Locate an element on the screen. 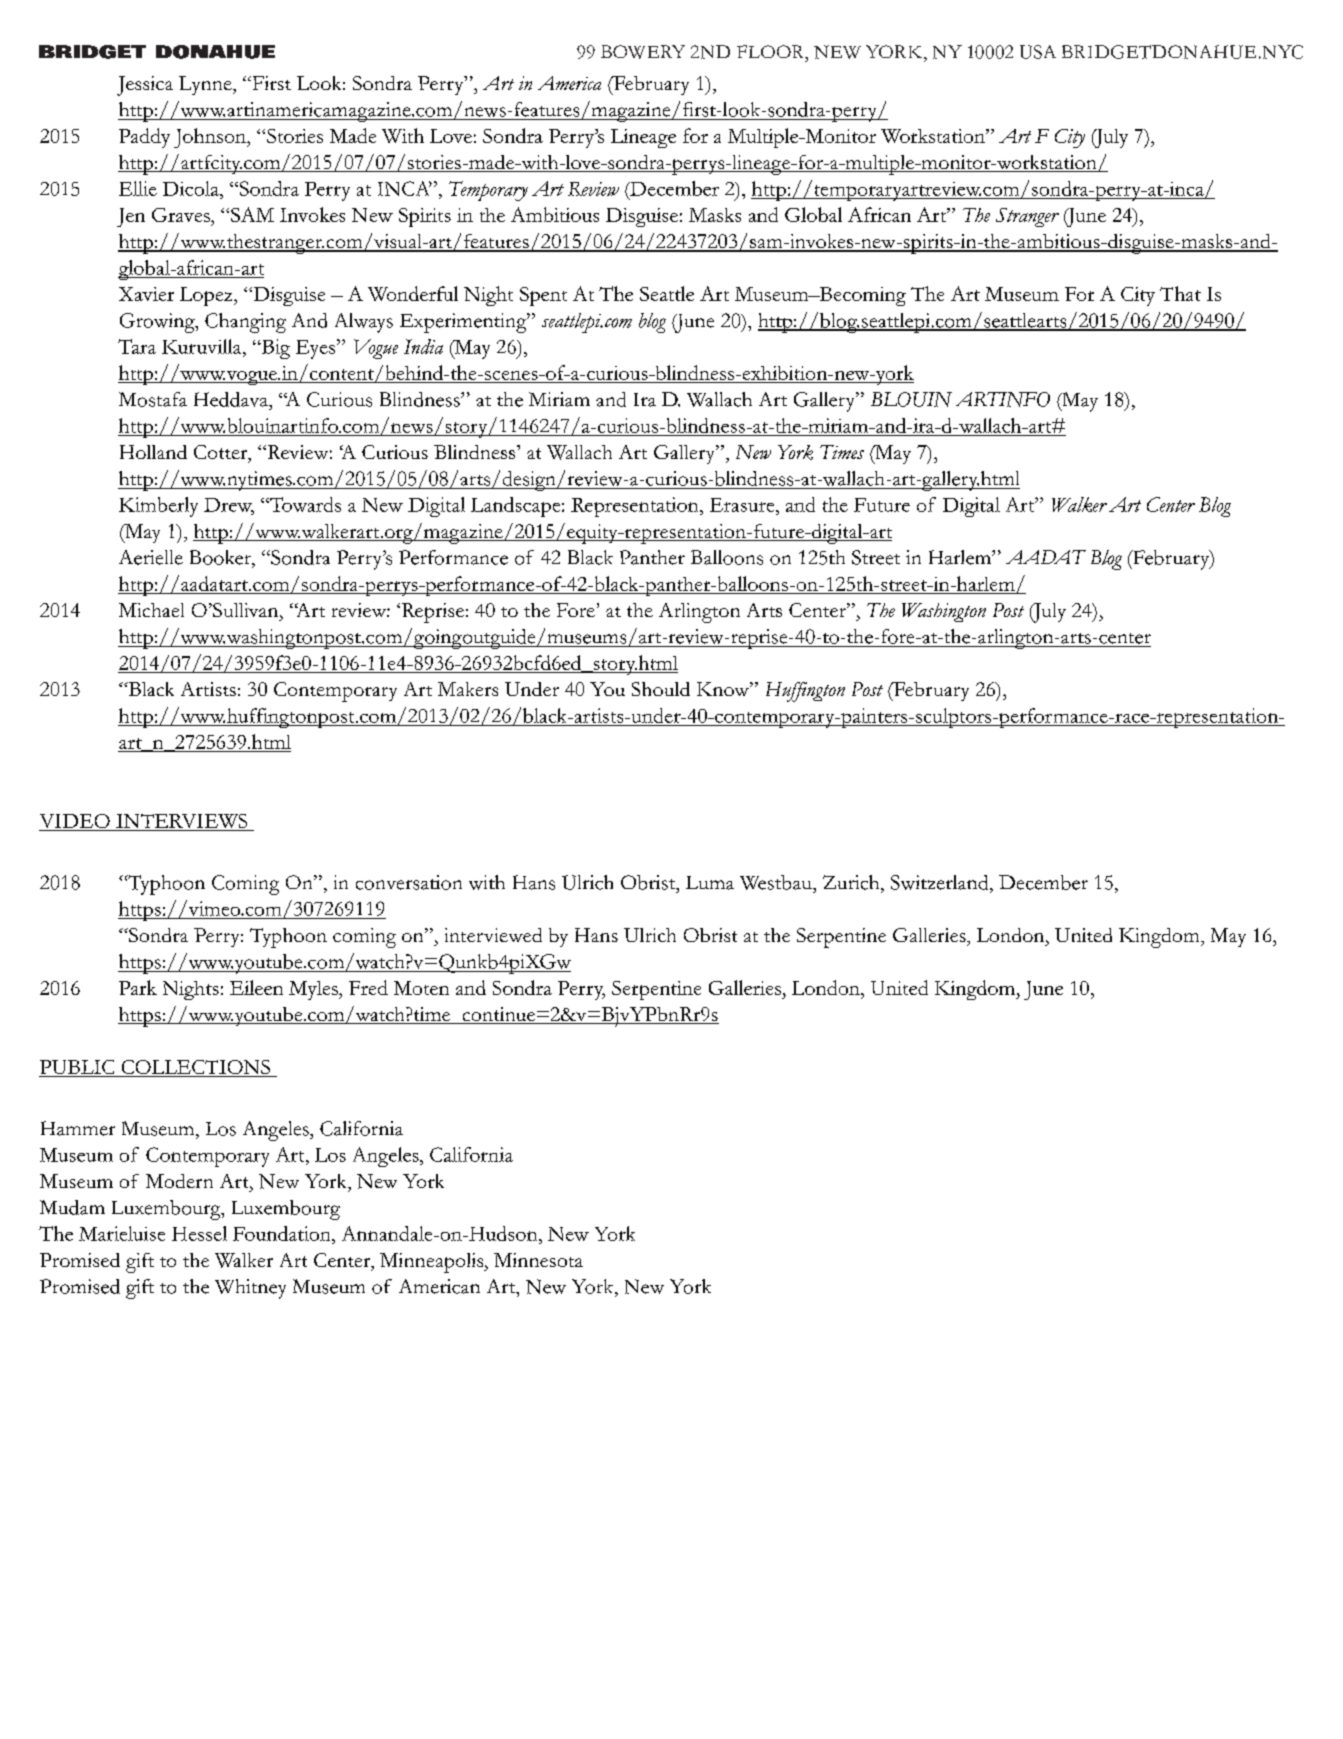 This screenshot has height=1739, width=1343. Lynne is located at coordinates (206, 85).
